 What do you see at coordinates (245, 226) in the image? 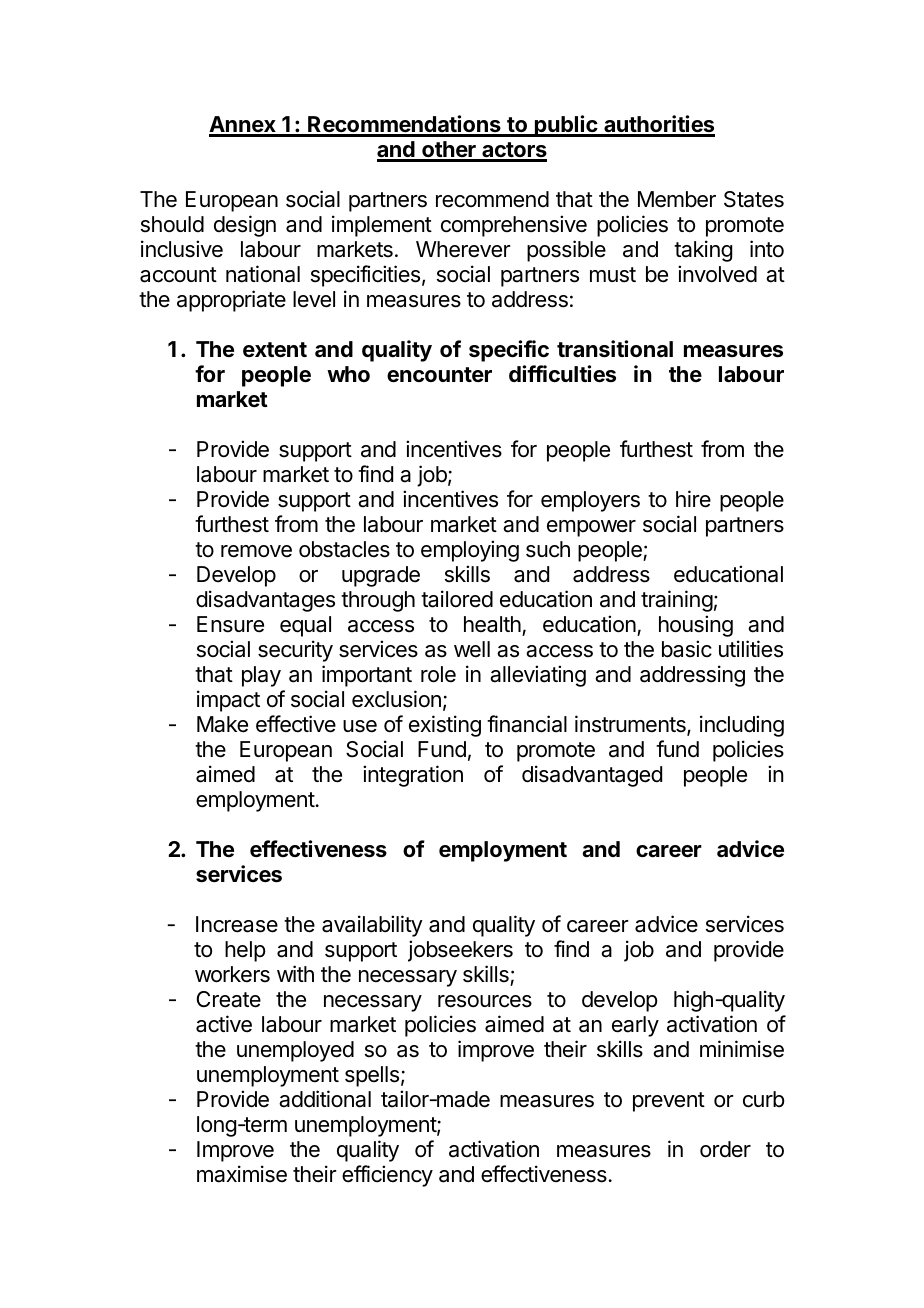
I see `design` at bounding box center [245, 226].
